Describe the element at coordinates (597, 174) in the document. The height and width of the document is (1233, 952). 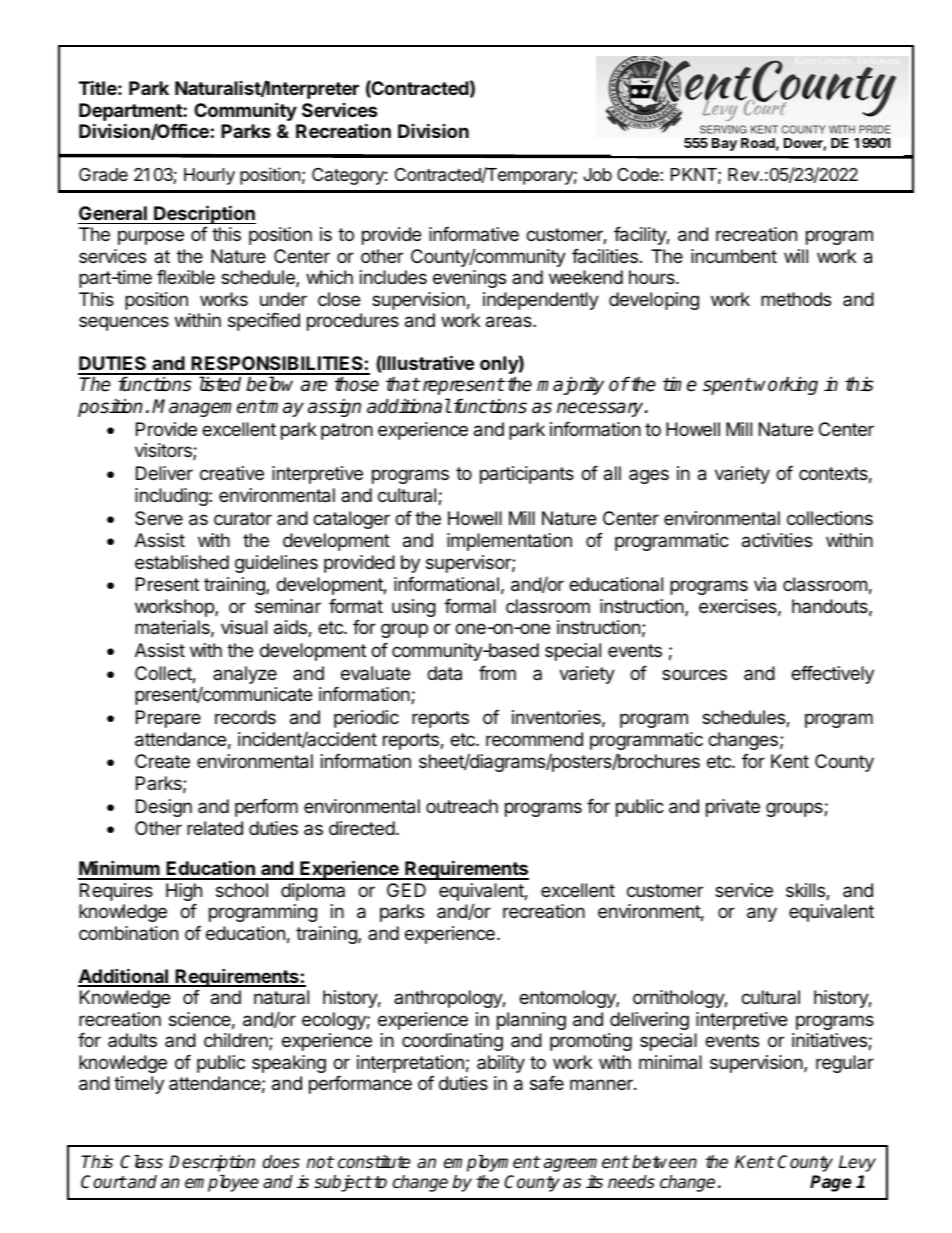
I see `Job` at that location.
